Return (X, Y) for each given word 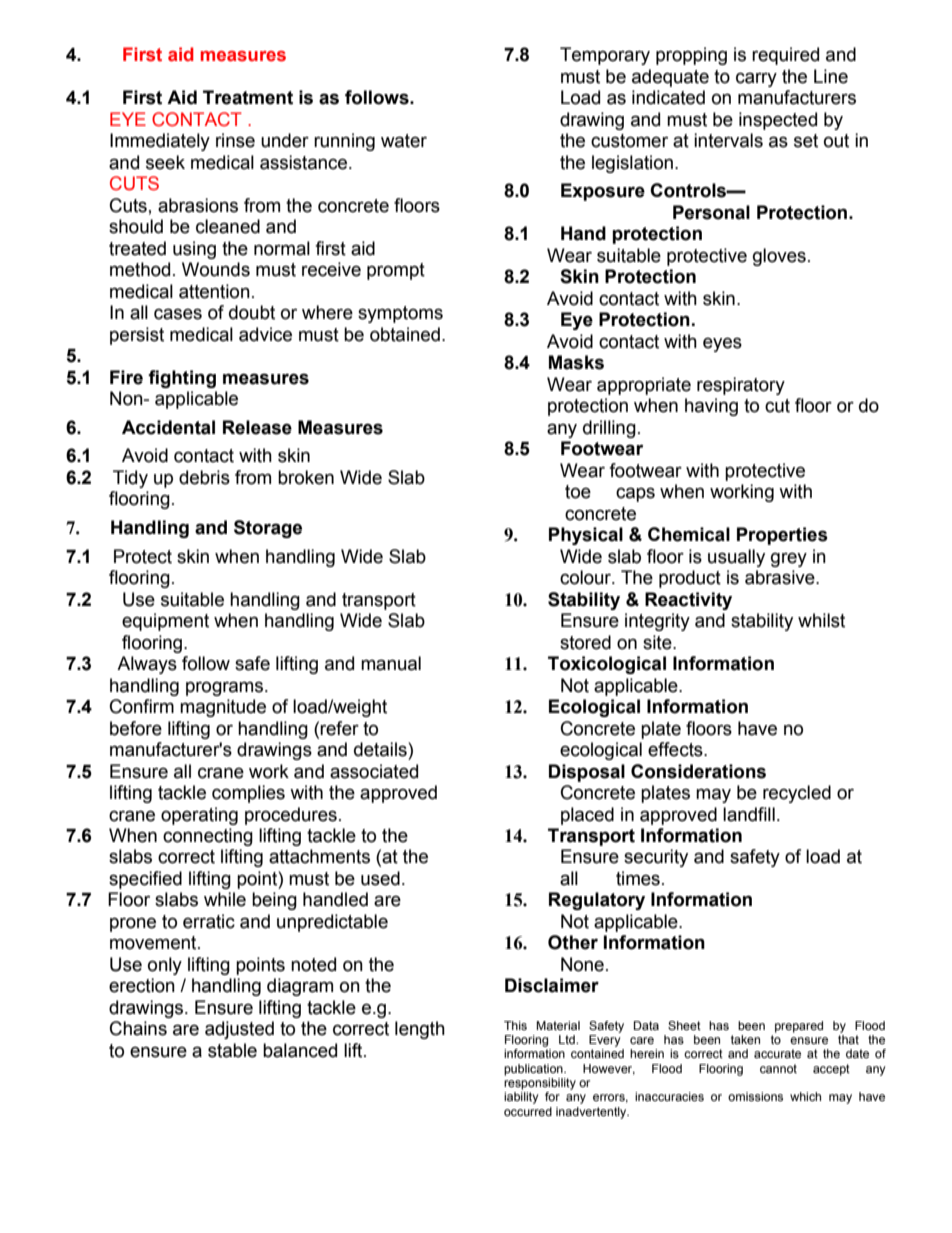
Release (257, 427)
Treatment (248, 97)
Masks (576, 362)
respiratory (741, 386)
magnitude (223, 708)
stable (232, 1050)
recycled (797, 794)
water (404, 141)
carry (756, 79)
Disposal (587, 773)
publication (534, 1070)
